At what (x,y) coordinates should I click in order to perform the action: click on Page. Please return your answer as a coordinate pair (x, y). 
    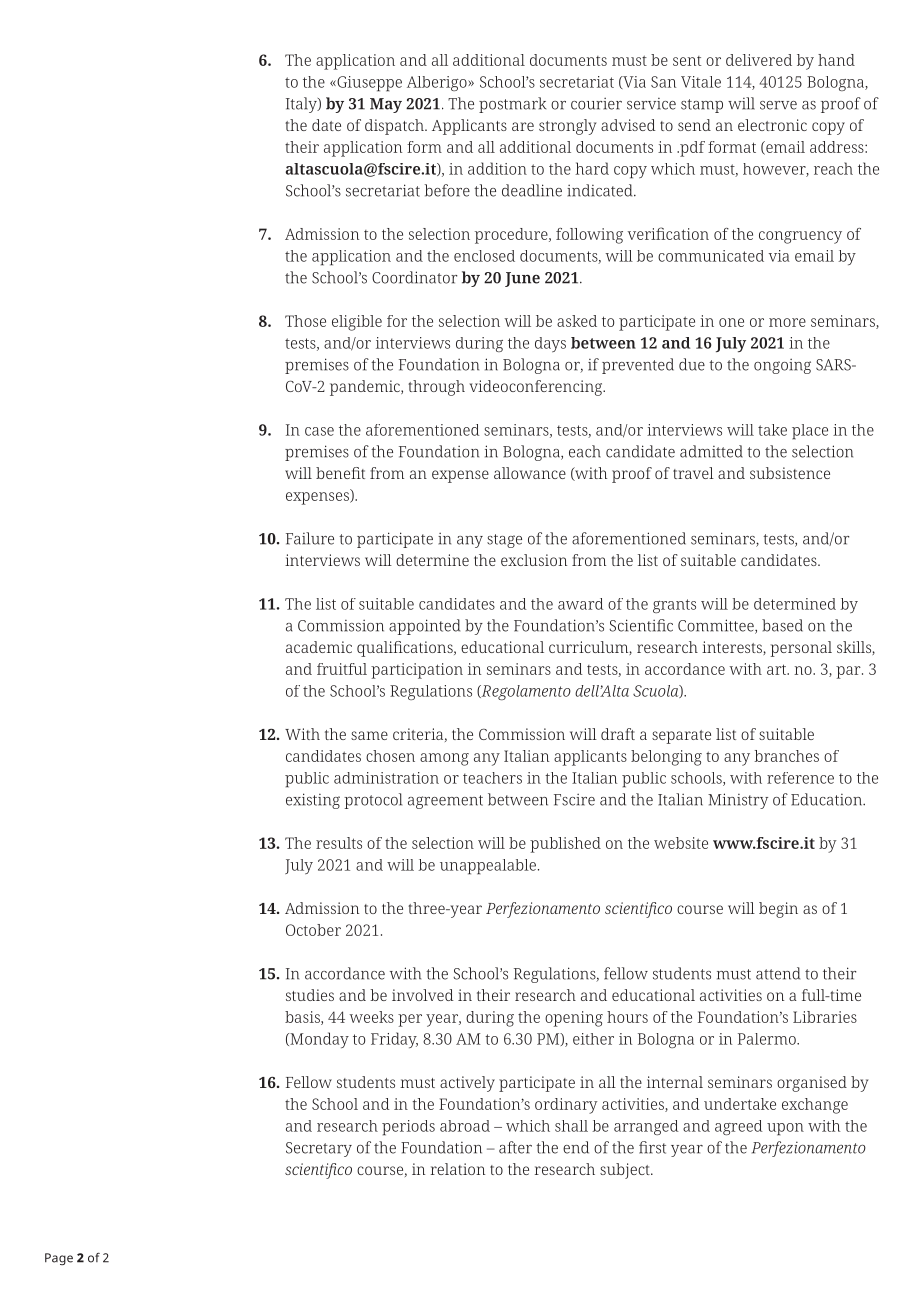
    Looking at the image, I should click on (59, 1259).
